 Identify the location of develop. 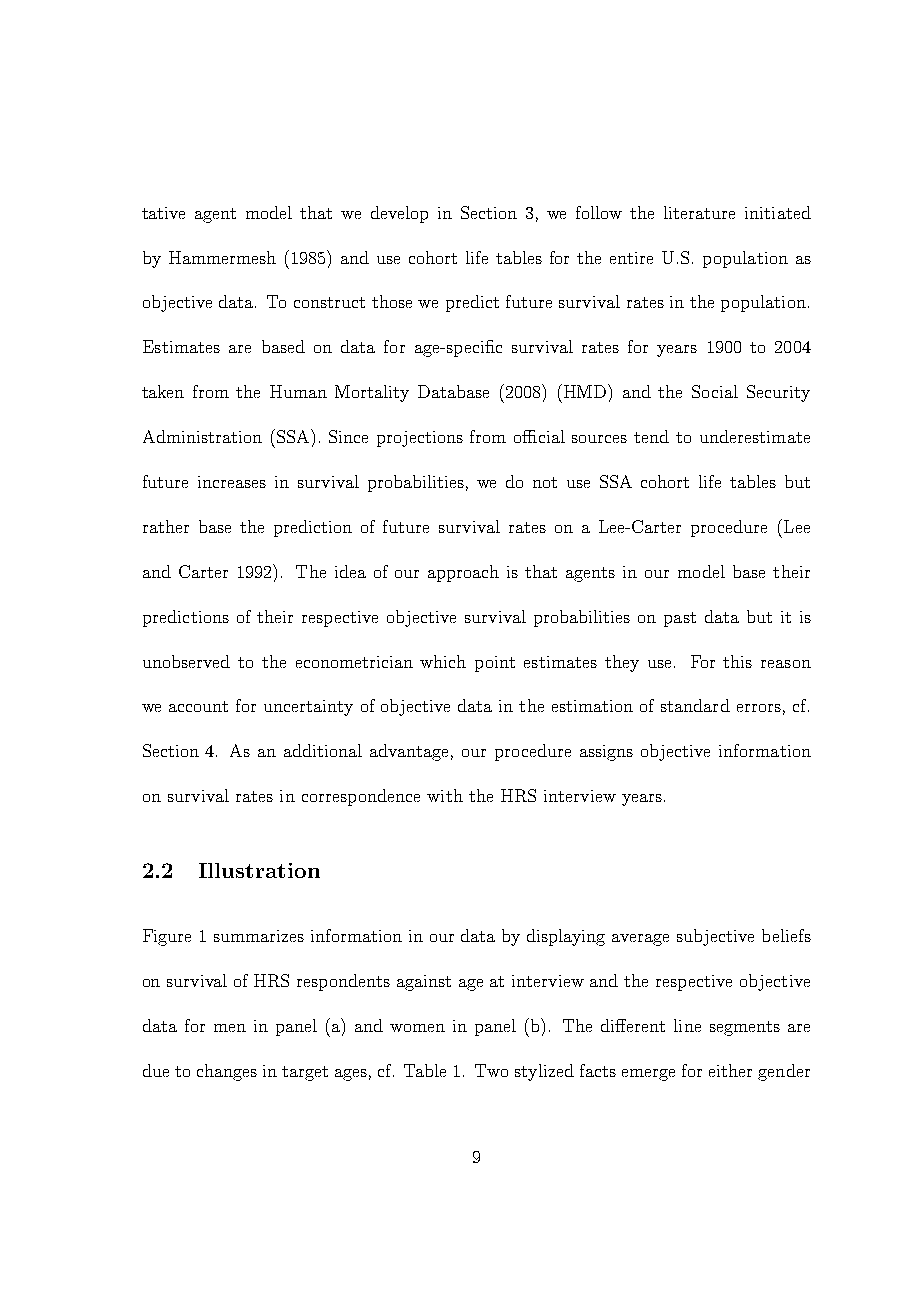
(399, 214).
